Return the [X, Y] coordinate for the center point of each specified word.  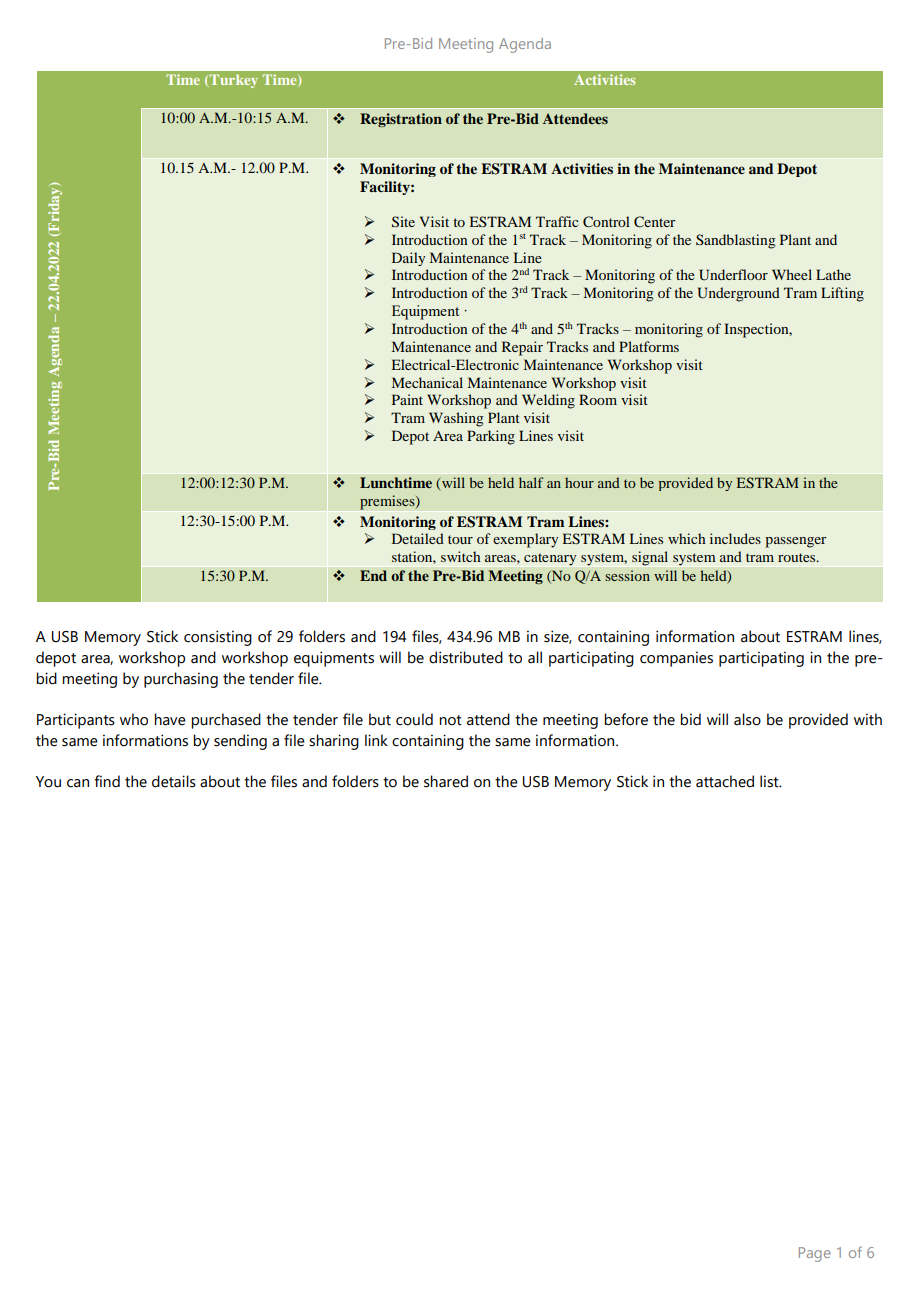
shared [446, 781]
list [770, 781]
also [747, 719]
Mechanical [427, 382]
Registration [401, 120]
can [78, 783]
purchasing [181, 680]
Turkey [234, 81]
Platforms [649, 346]
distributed [466, 657]
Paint [407, 399]
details [174, 781]
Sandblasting [736, 241]
